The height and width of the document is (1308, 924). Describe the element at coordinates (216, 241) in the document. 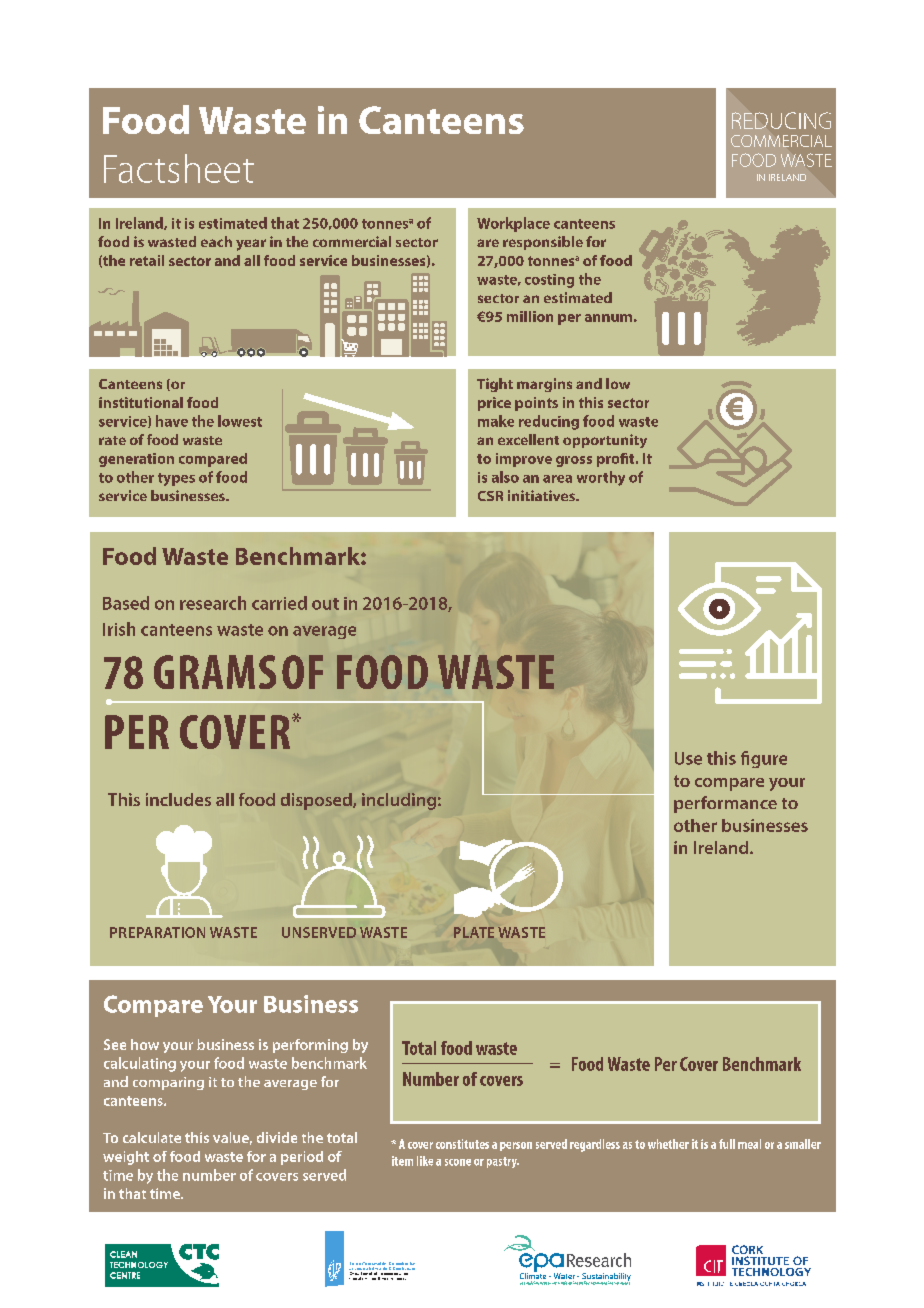

I see `each` at that location.
